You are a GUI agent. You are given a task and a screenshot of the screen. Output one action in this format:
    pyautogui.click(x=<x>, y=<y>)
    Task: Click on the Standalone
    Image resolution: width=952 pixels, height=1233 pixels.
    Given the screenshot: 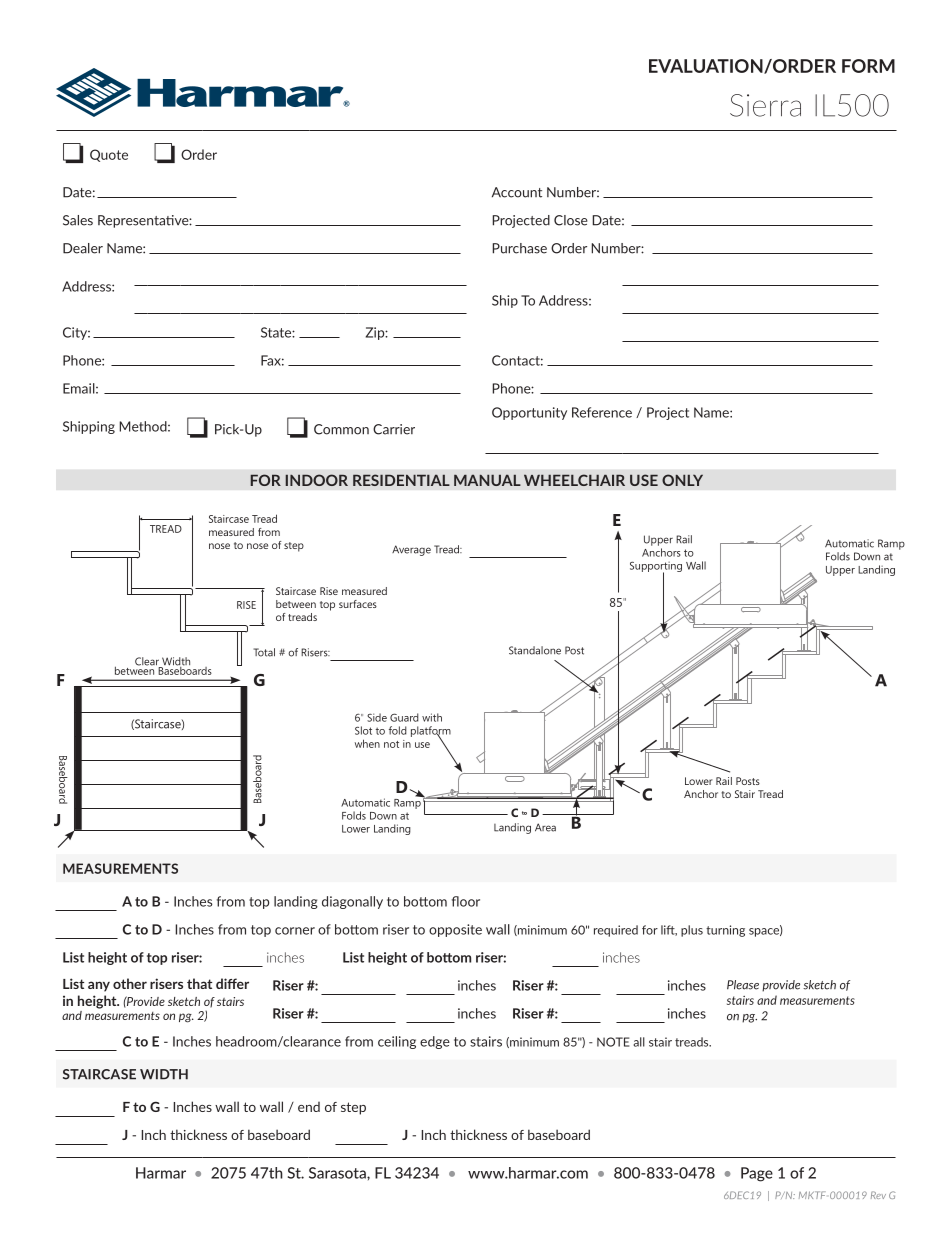 What is the action you would take?
    pyautogui.click(x=535, y=650)
